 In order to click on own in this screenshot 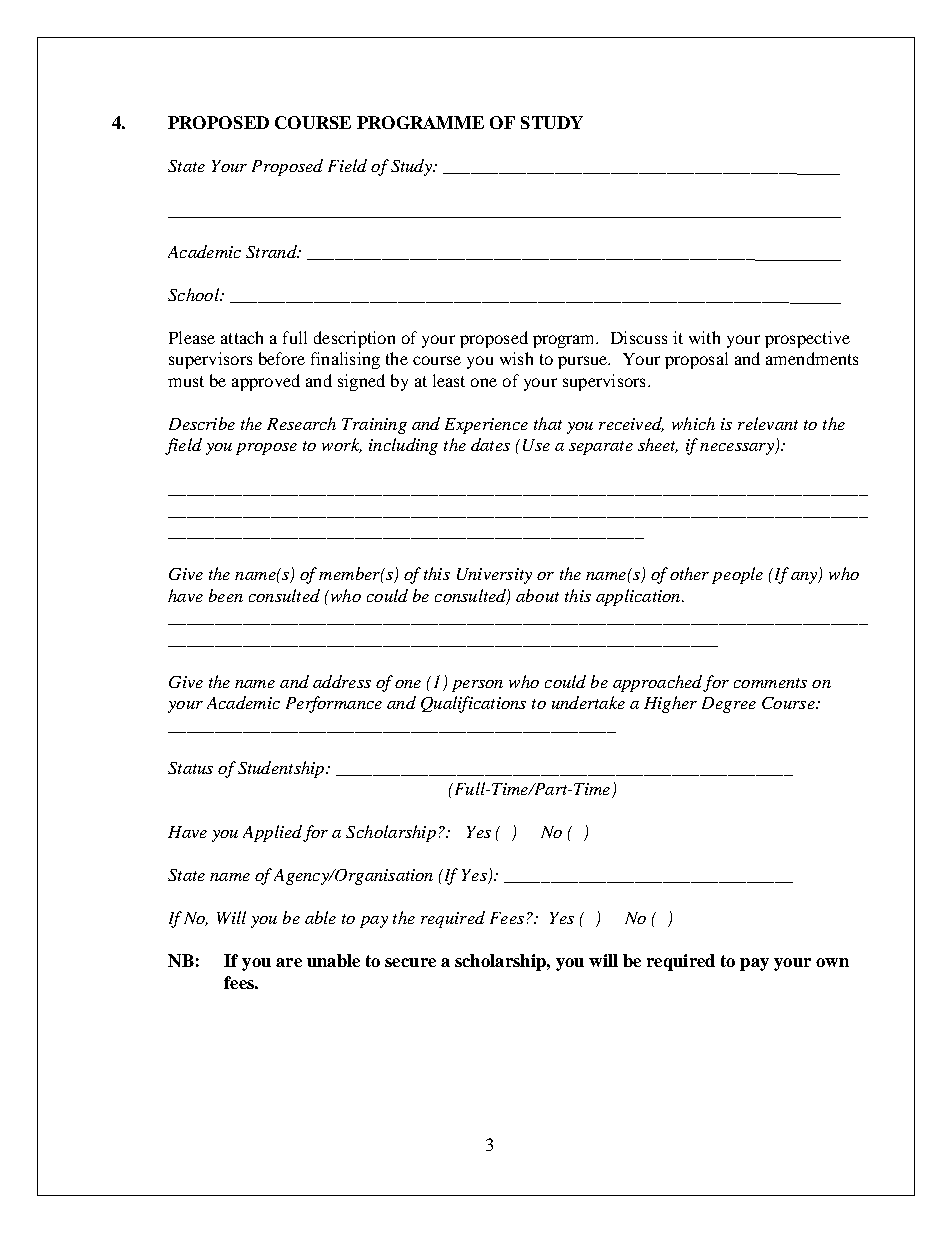, I will do `click(832, 962)`.
